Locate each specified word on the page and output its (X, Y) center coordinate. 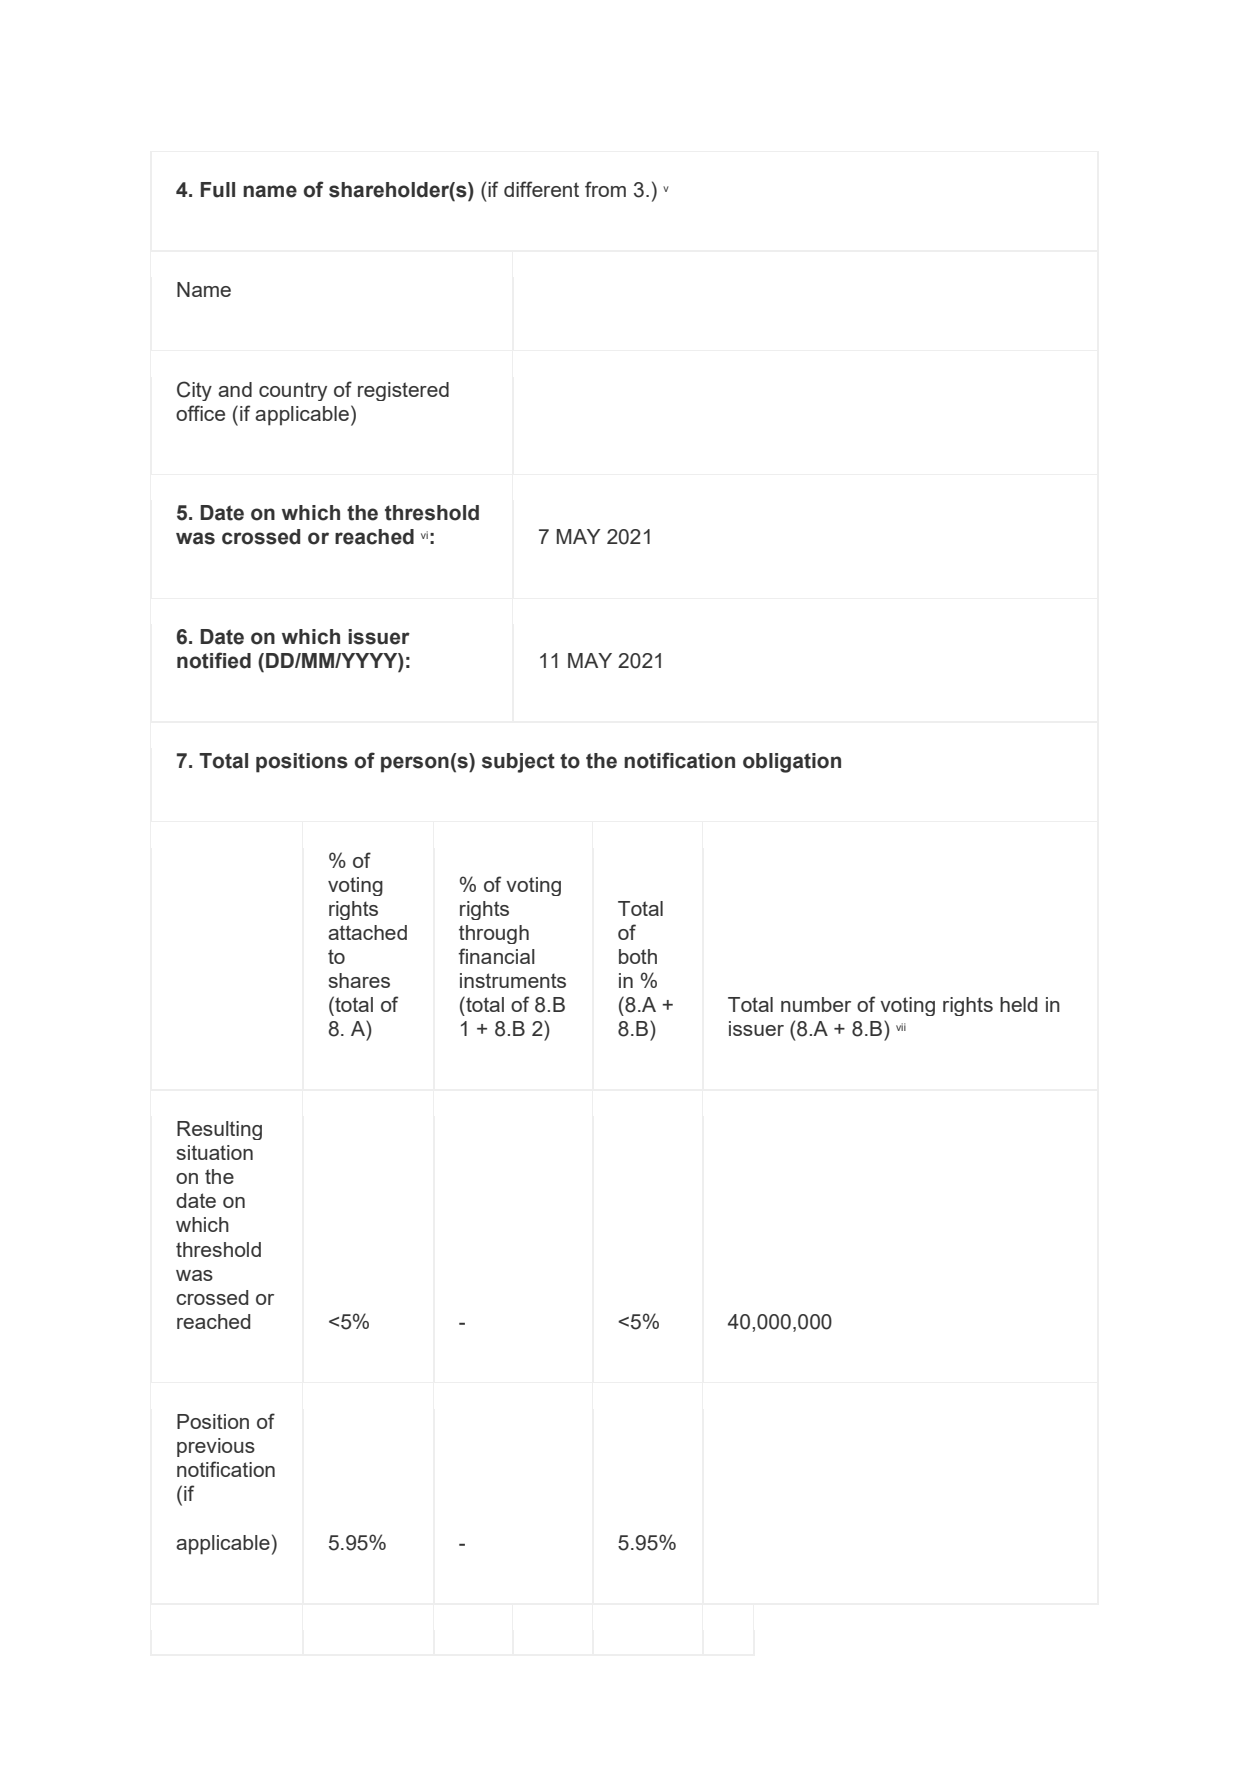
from (605, 189)
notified (214, 660)
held (1018, 1004)
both (638, 956)
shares (359, 980)
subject (518, 763)
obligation (792, 763)
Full (218, 190)
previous (216, 1447)
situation (215, 1152)
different (541, 189)
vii (901, 1027)
